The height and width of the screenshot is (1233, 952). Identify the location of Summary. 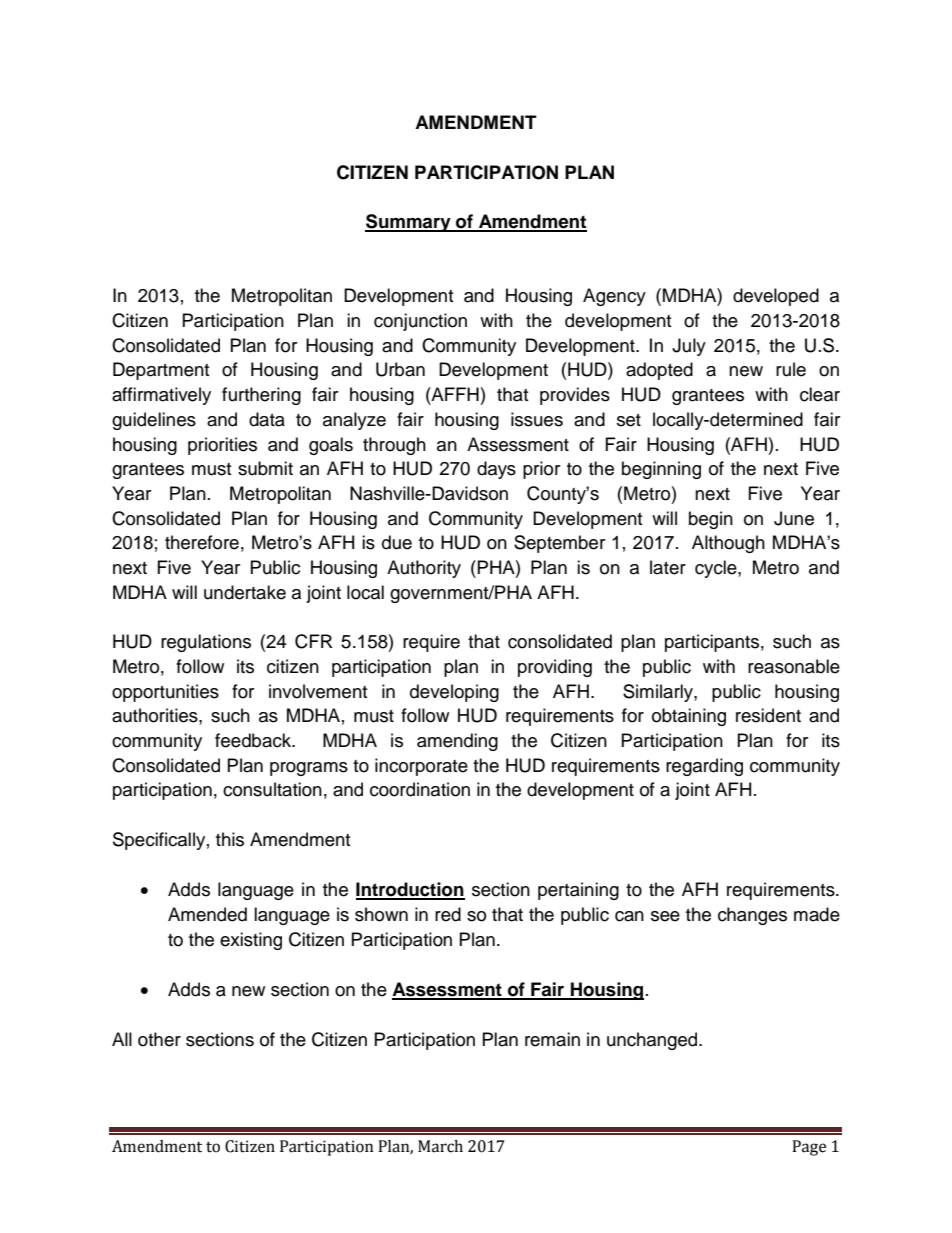
(409, 223).
